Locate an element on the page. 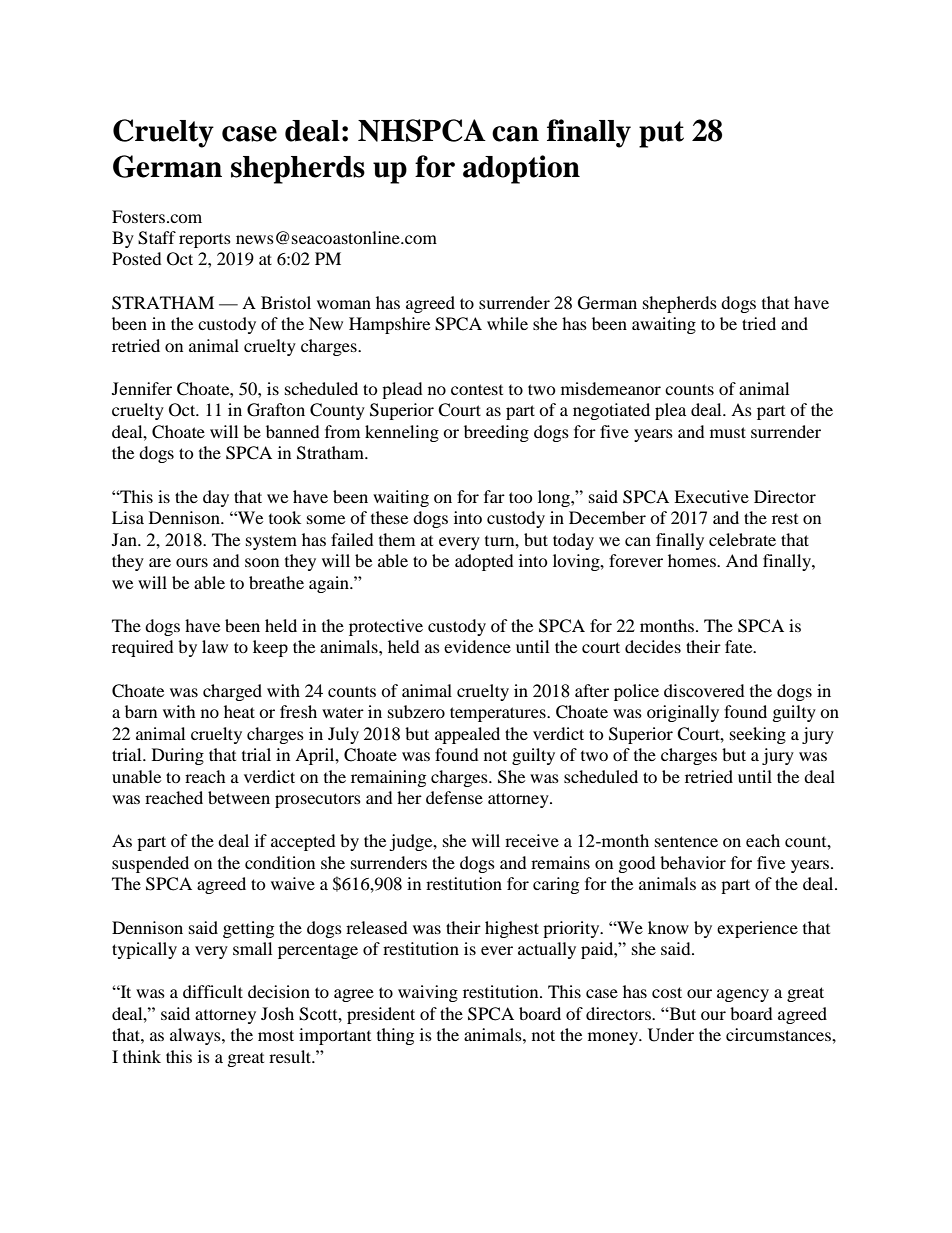 The height and width of the image is (1233, 952). ours is located at coordinates (192, 562).
